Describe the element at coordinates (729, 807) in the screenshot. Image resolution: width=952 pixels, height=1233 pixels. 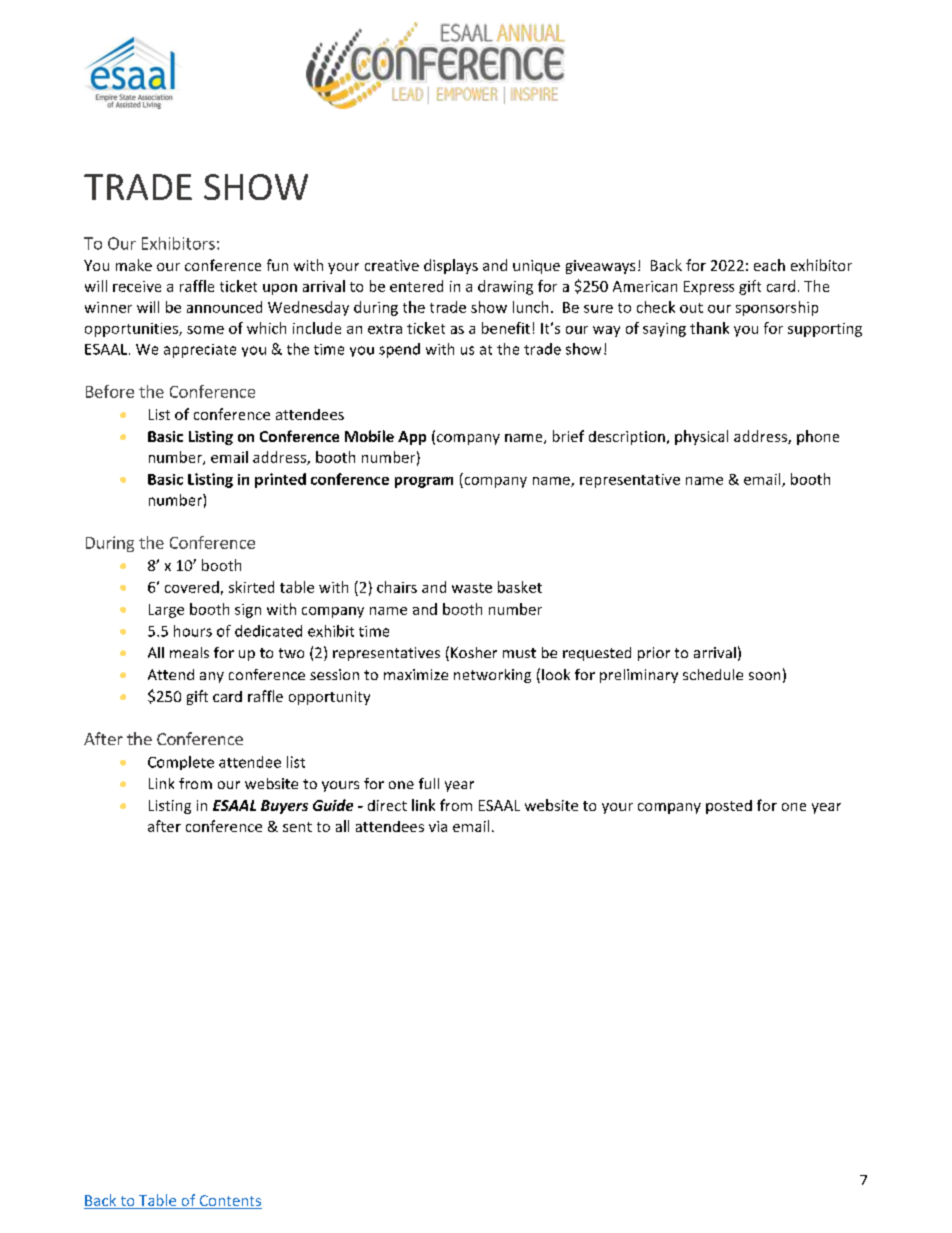
I see `posted` at that location.
